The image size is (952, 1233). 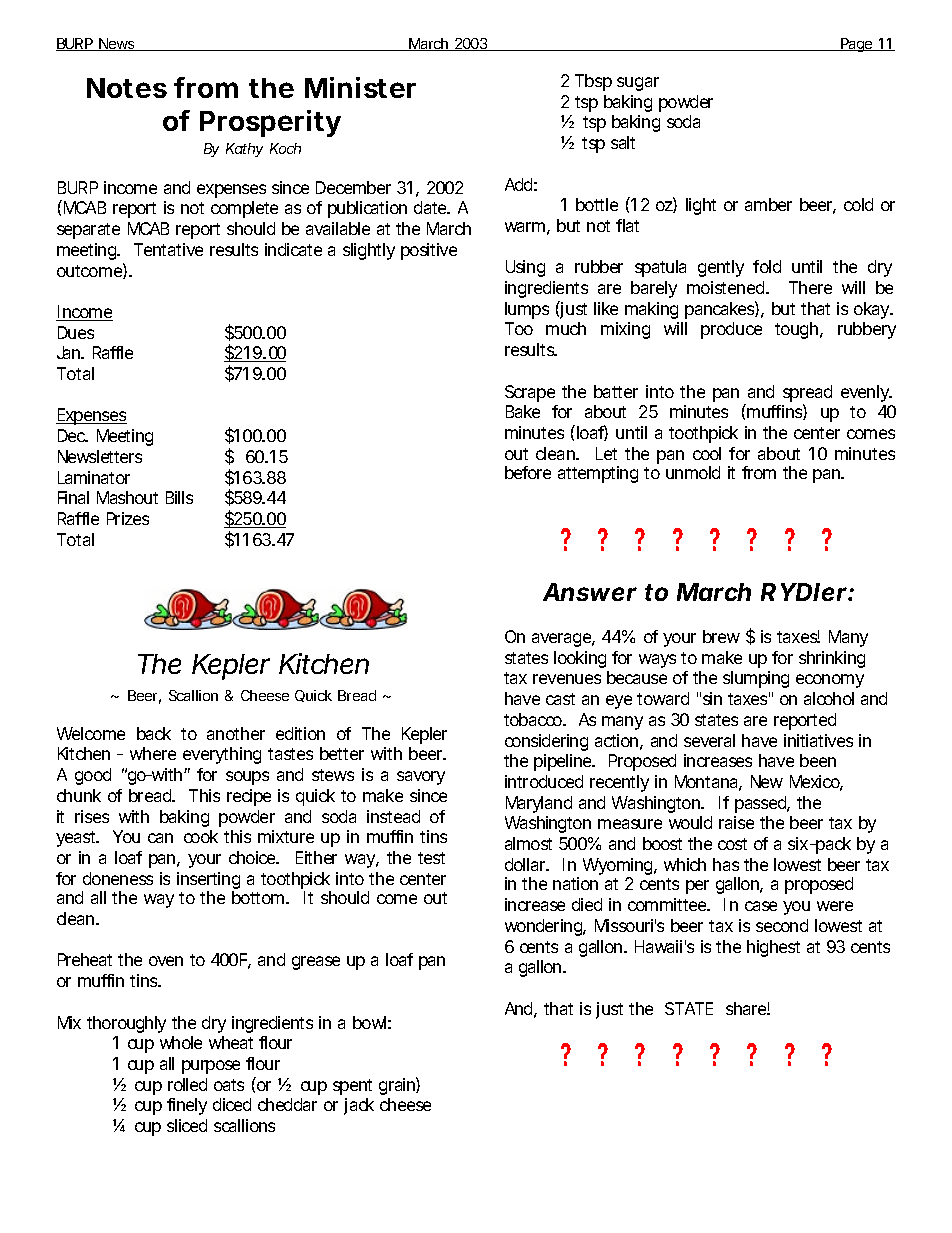 I want to click on highest, so click(x=773, y=948).
